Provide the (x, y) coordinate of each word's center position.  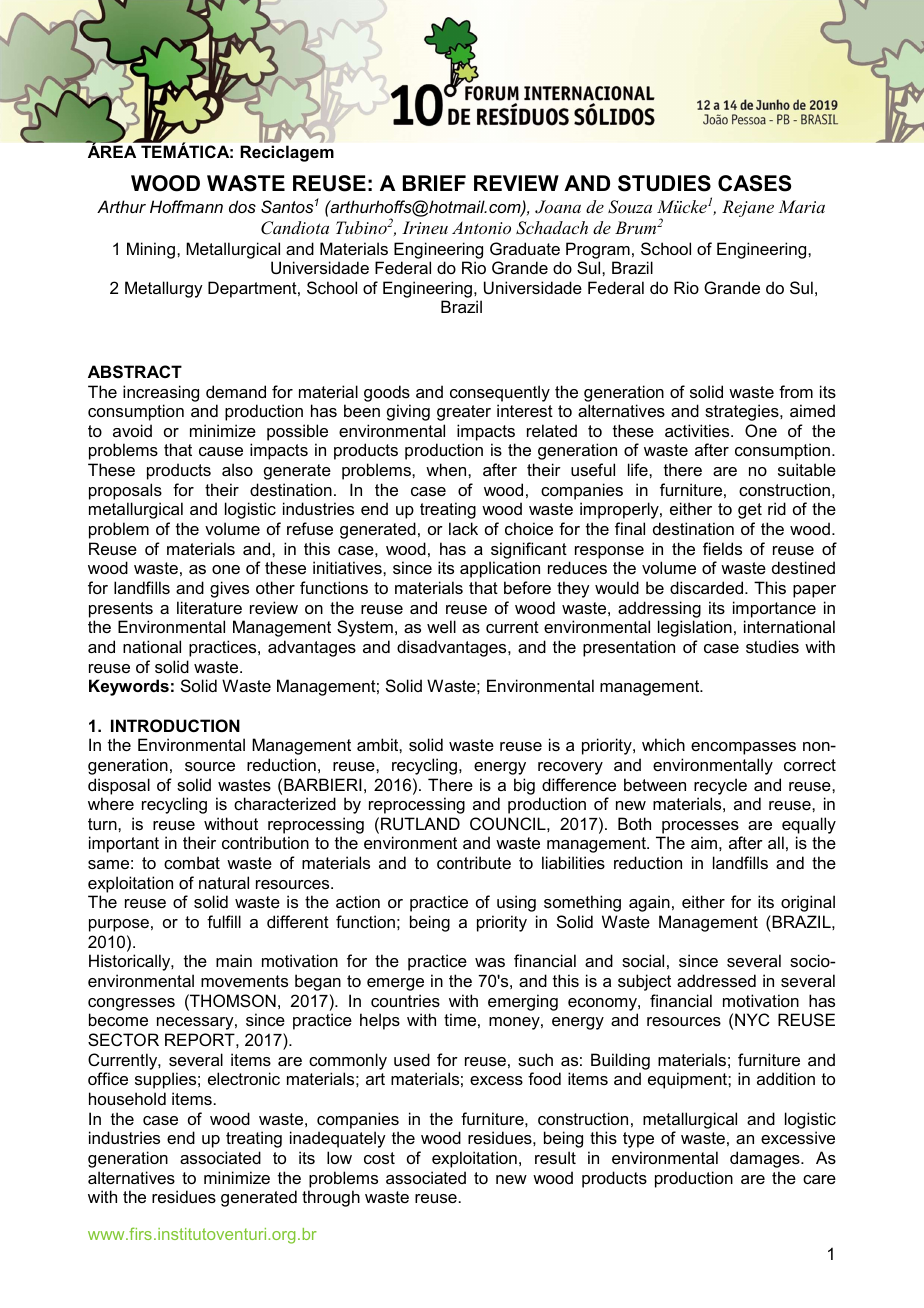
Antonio (481, 227)
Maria (801, 206)
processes (700, 827)
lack (463, 528)
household (127, 1098)
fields (722, 548)
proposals (125, 491)
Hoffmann (186, 206)
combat (192, 862)
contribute (474, 862)
